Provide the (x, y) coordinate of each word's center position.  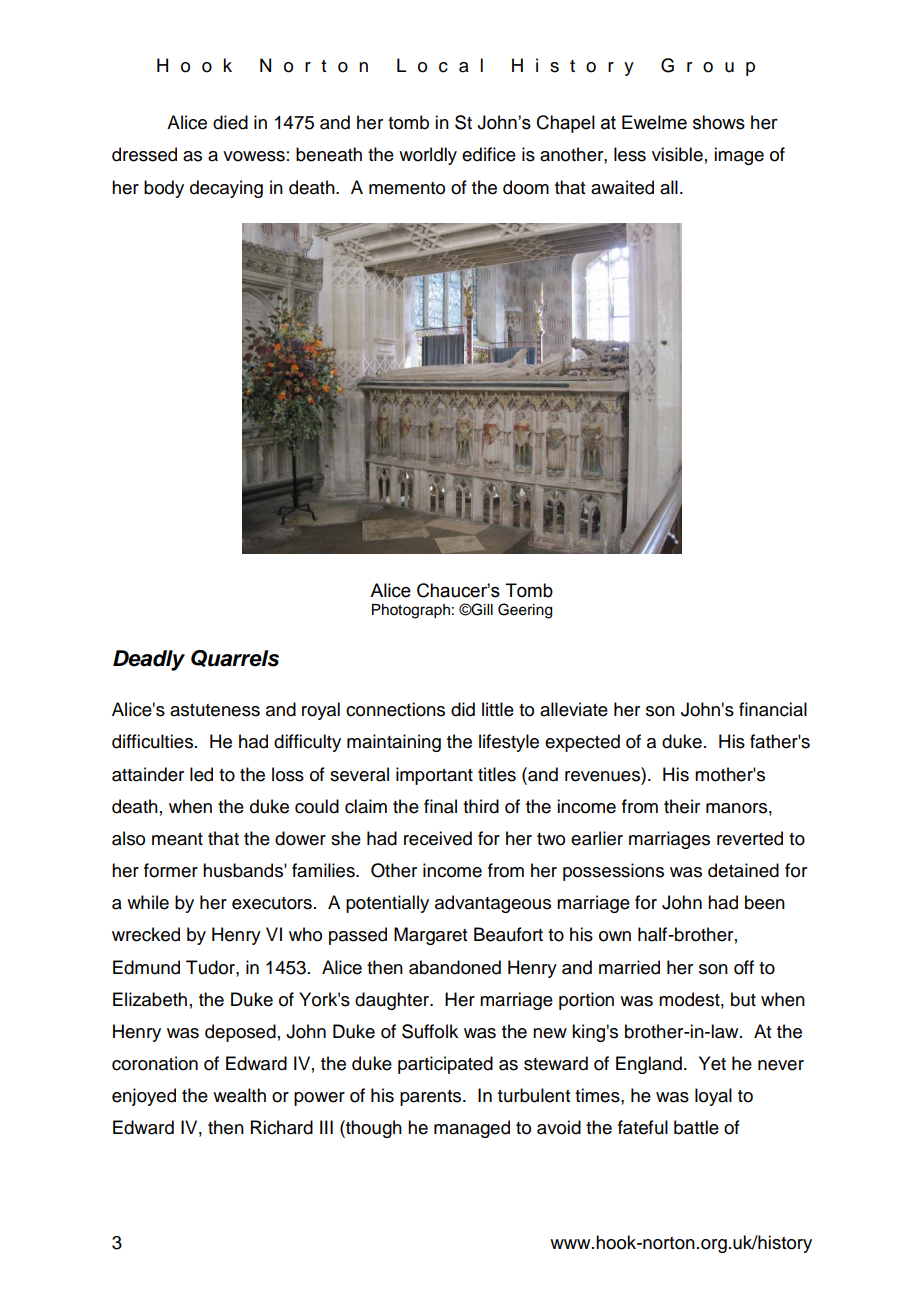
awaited (622, 187)
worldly (428, 156)
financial (773, 709)
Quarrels (235, 658)
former (171, 870)
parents (432, 1098)
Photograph (411, 611)
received (438, 838)
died (230, 122)
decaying (226, 189)
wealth (239, 1095)
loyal (713, 1097)
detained (743, 870)
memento (407, 188)
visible (677, 154)
